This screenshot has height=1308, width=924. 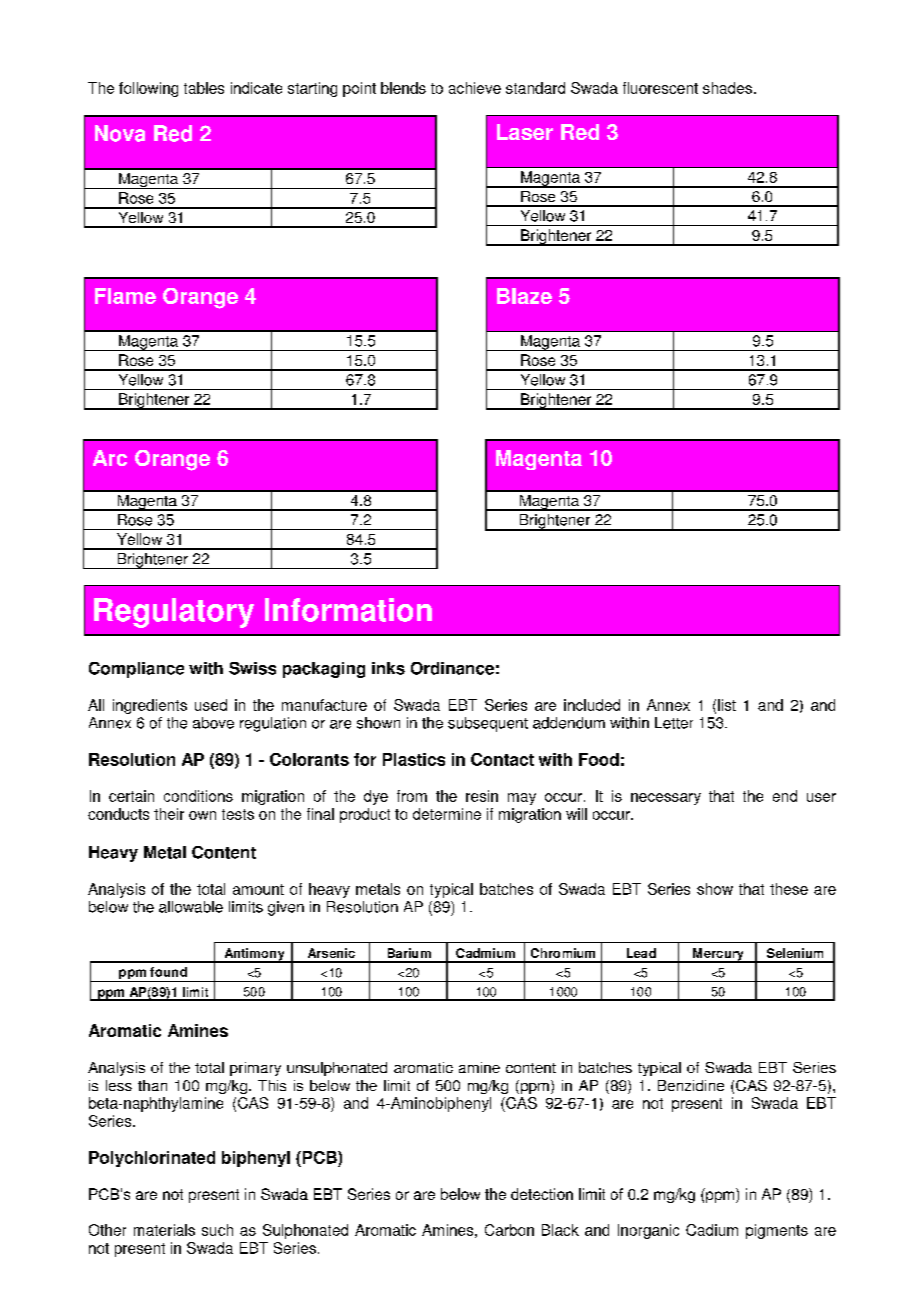 What do you see at coordinates (727, 705) in the screenshot?
I see `list` at bounding box center [727, 705].
